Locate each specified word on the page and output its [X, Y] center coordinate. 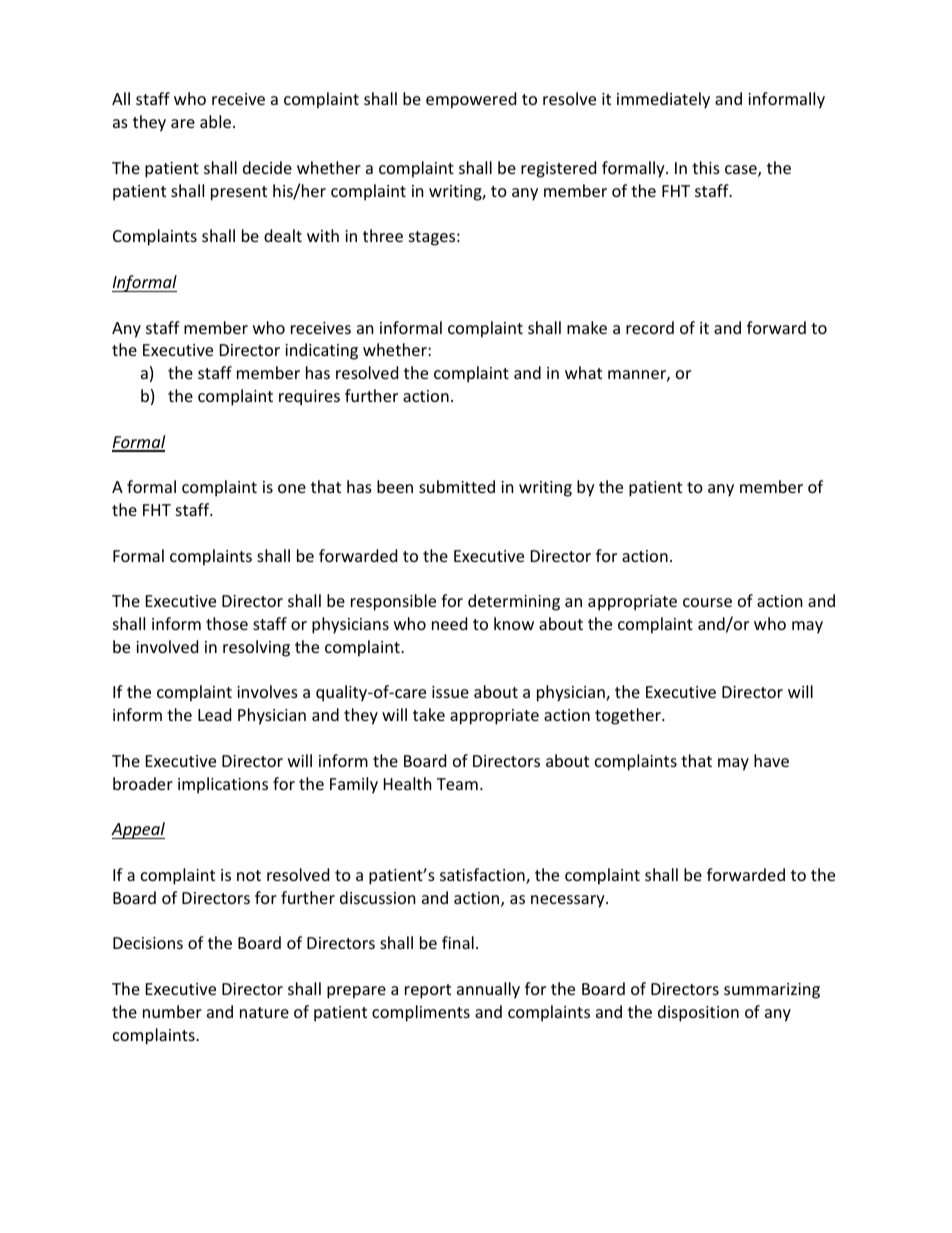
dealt [283, 235]
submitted [457, 486]
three [383, 235]
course [707, 602]
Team [457, 784]
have [771, 760]
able [217, 121]
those [227, 623]
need [449, 623]
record [650, 327]
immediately [663, 100]
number [172, 1011]
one [292, 488]
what [583, 372]
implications [223, 785]
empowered [471, 100]
